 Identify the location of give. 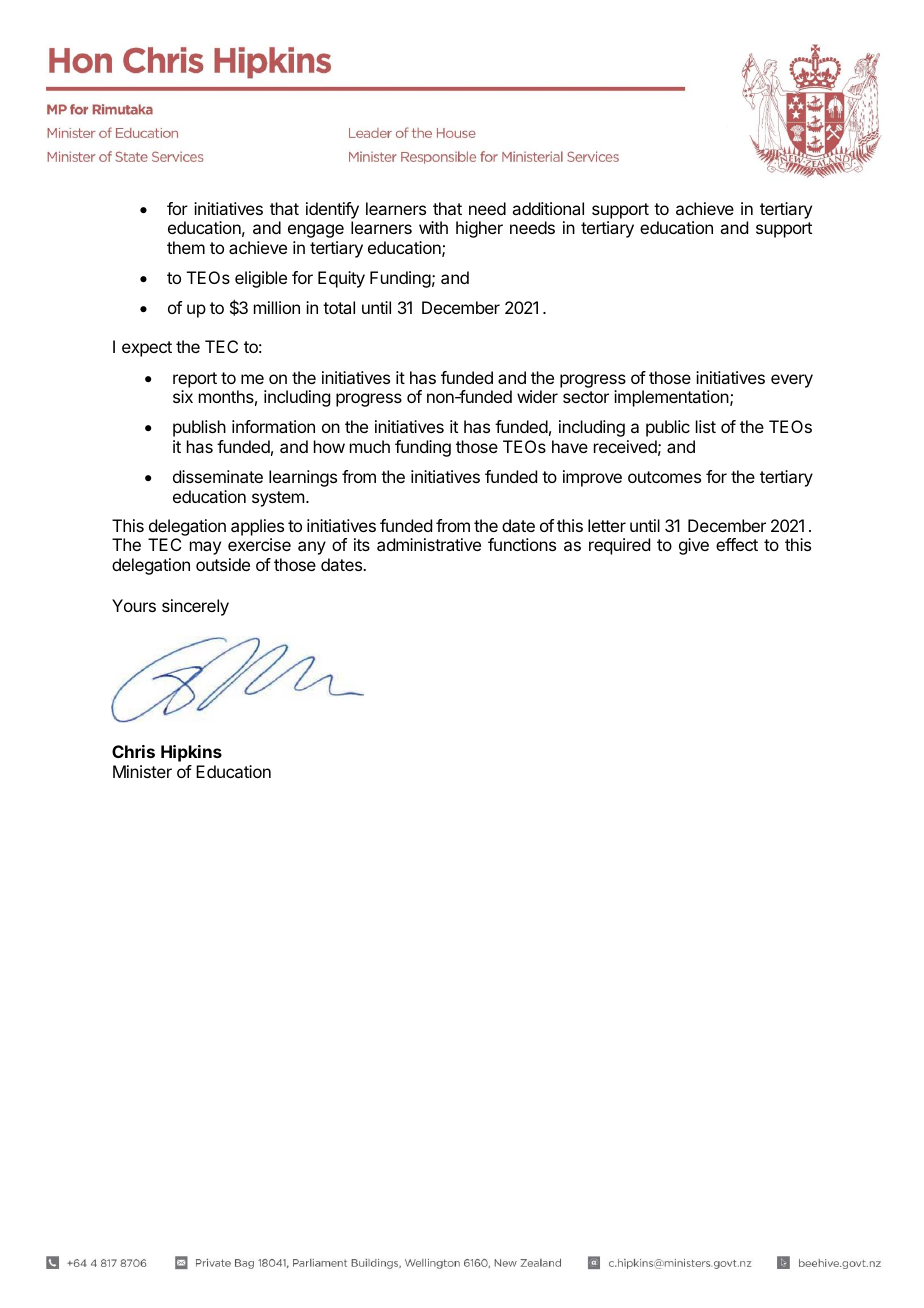
(694, 546).
